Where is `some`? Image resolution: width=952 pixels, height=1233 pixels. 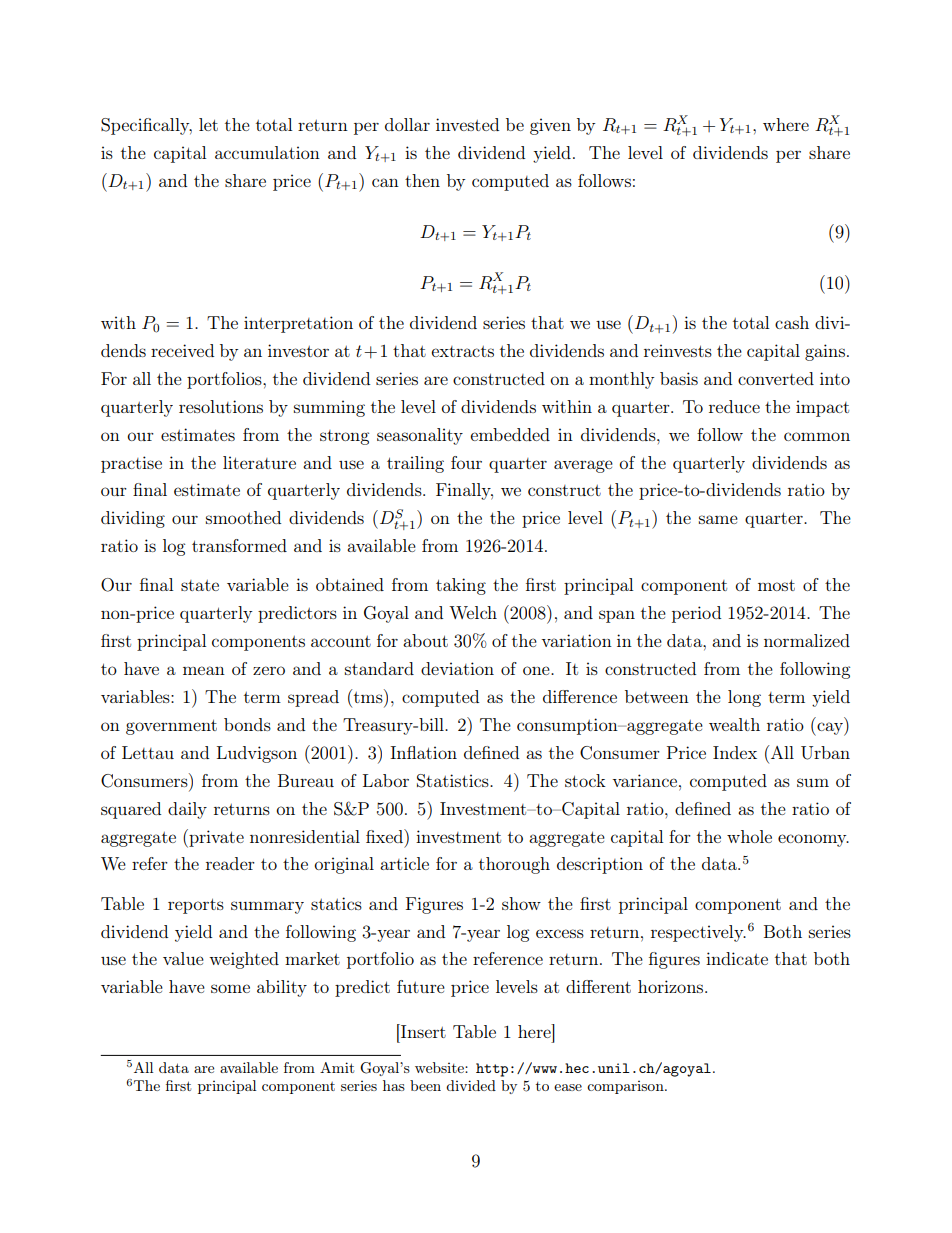
some is located at coordinates (230, 988).
